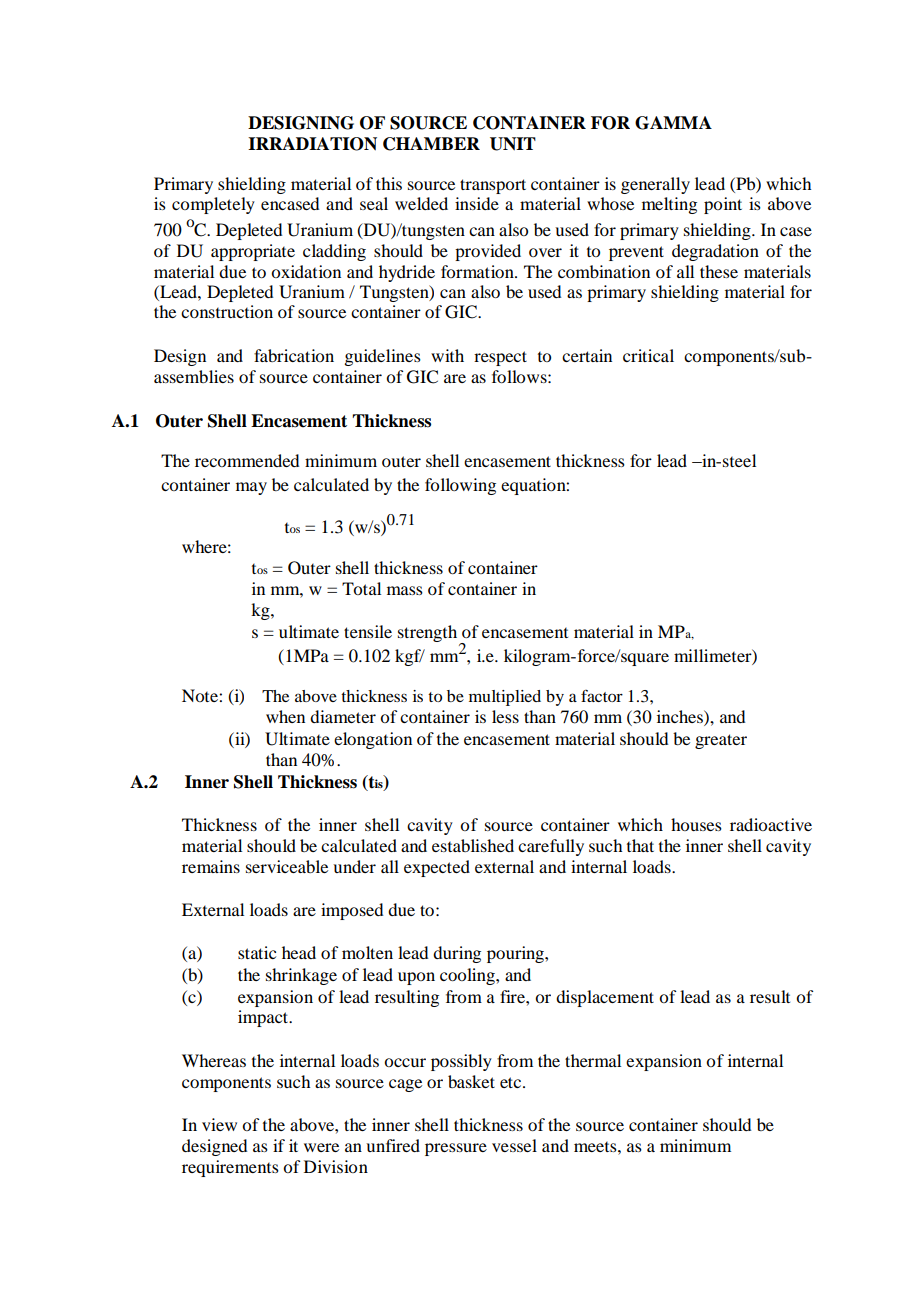  Describe the element at coordinates (460, 486) in the image. I see `following` at that location.
